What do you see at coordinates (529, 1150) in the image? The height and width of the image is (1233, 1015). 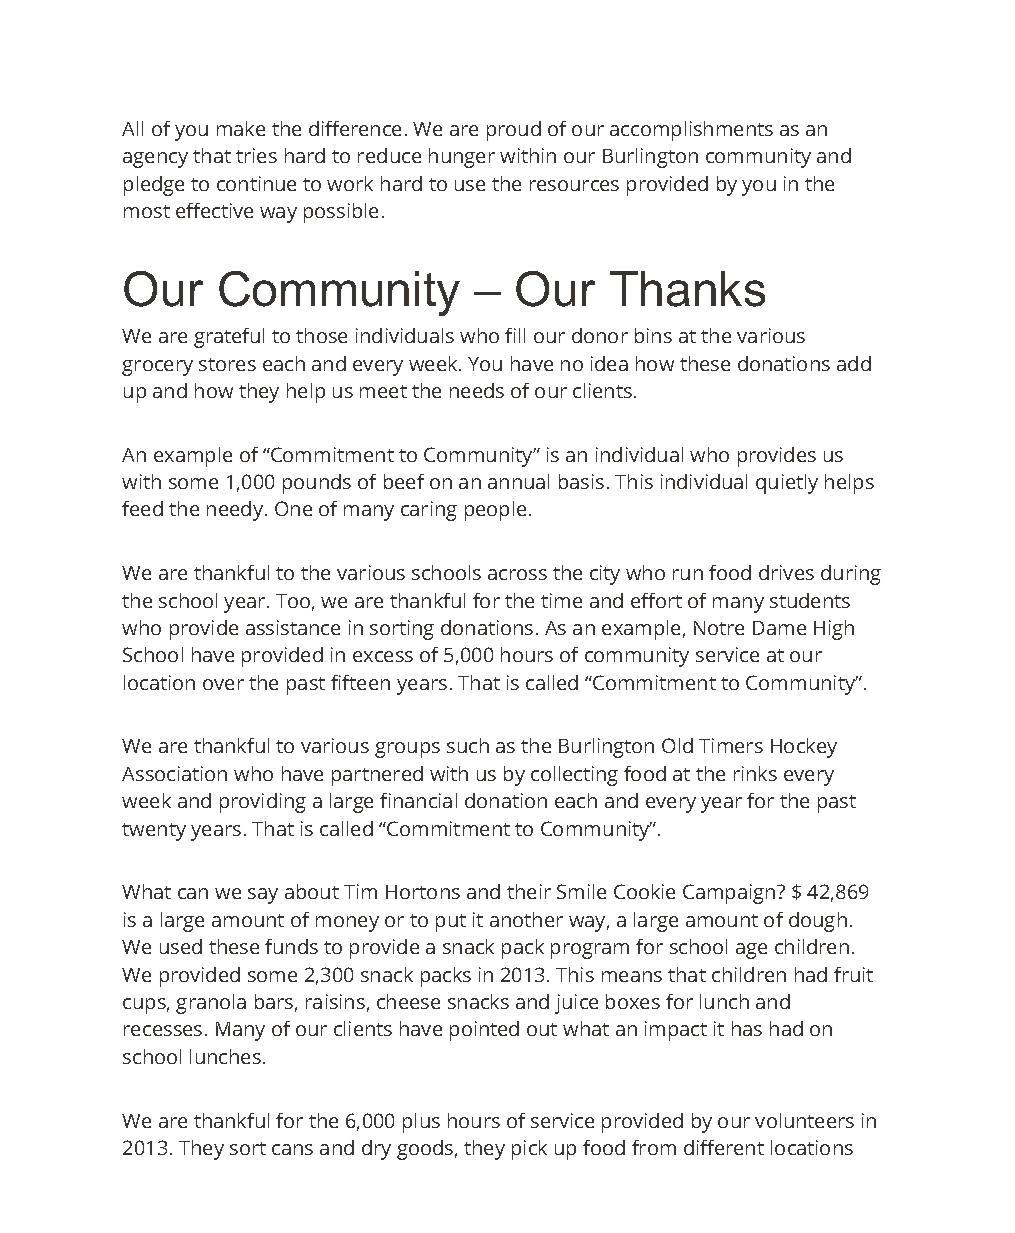 I see `pick` at bounding box center [529, 1150].
